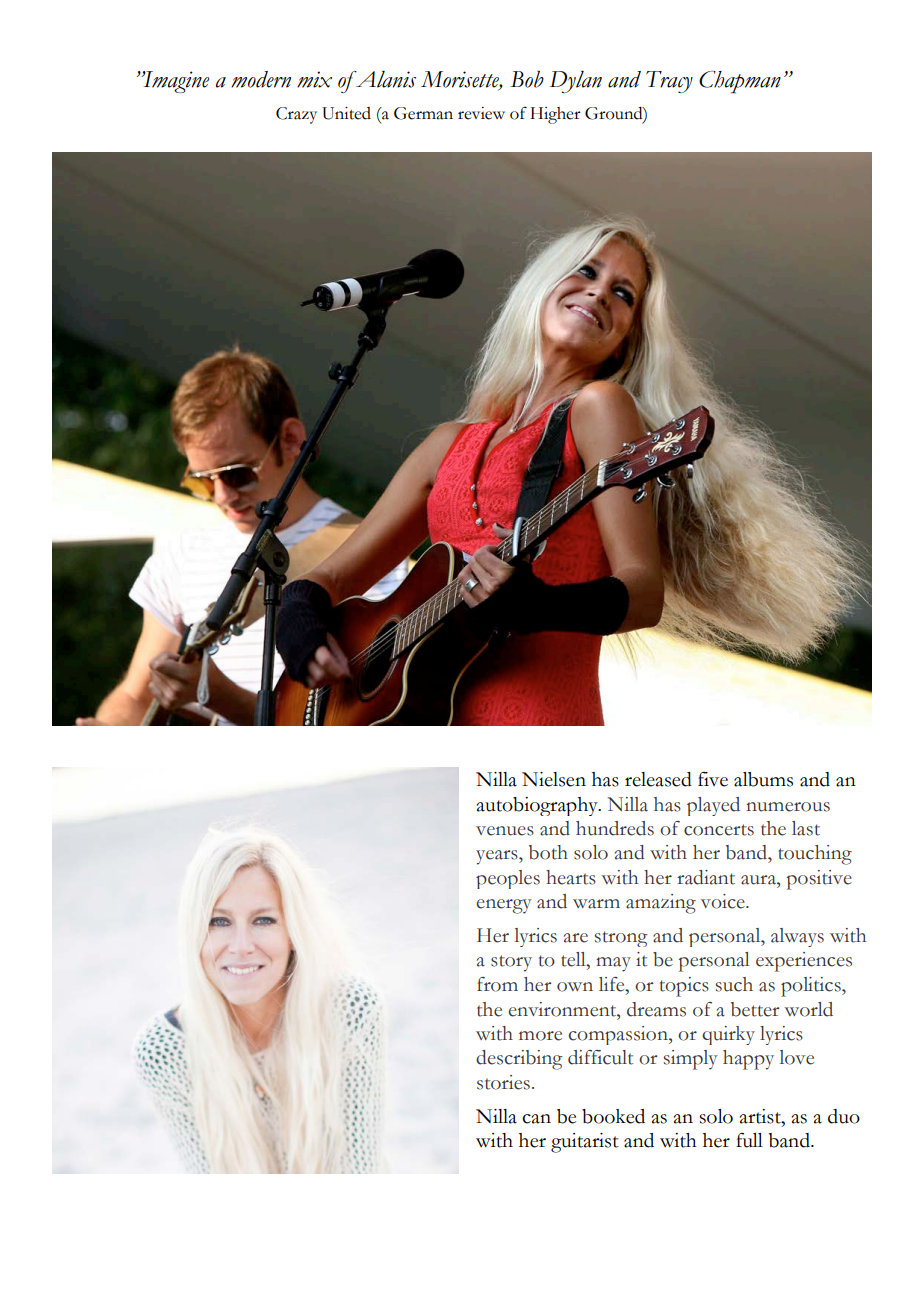 The image size is (924, 1308). I want to click on peoples, so click(508, 879).
